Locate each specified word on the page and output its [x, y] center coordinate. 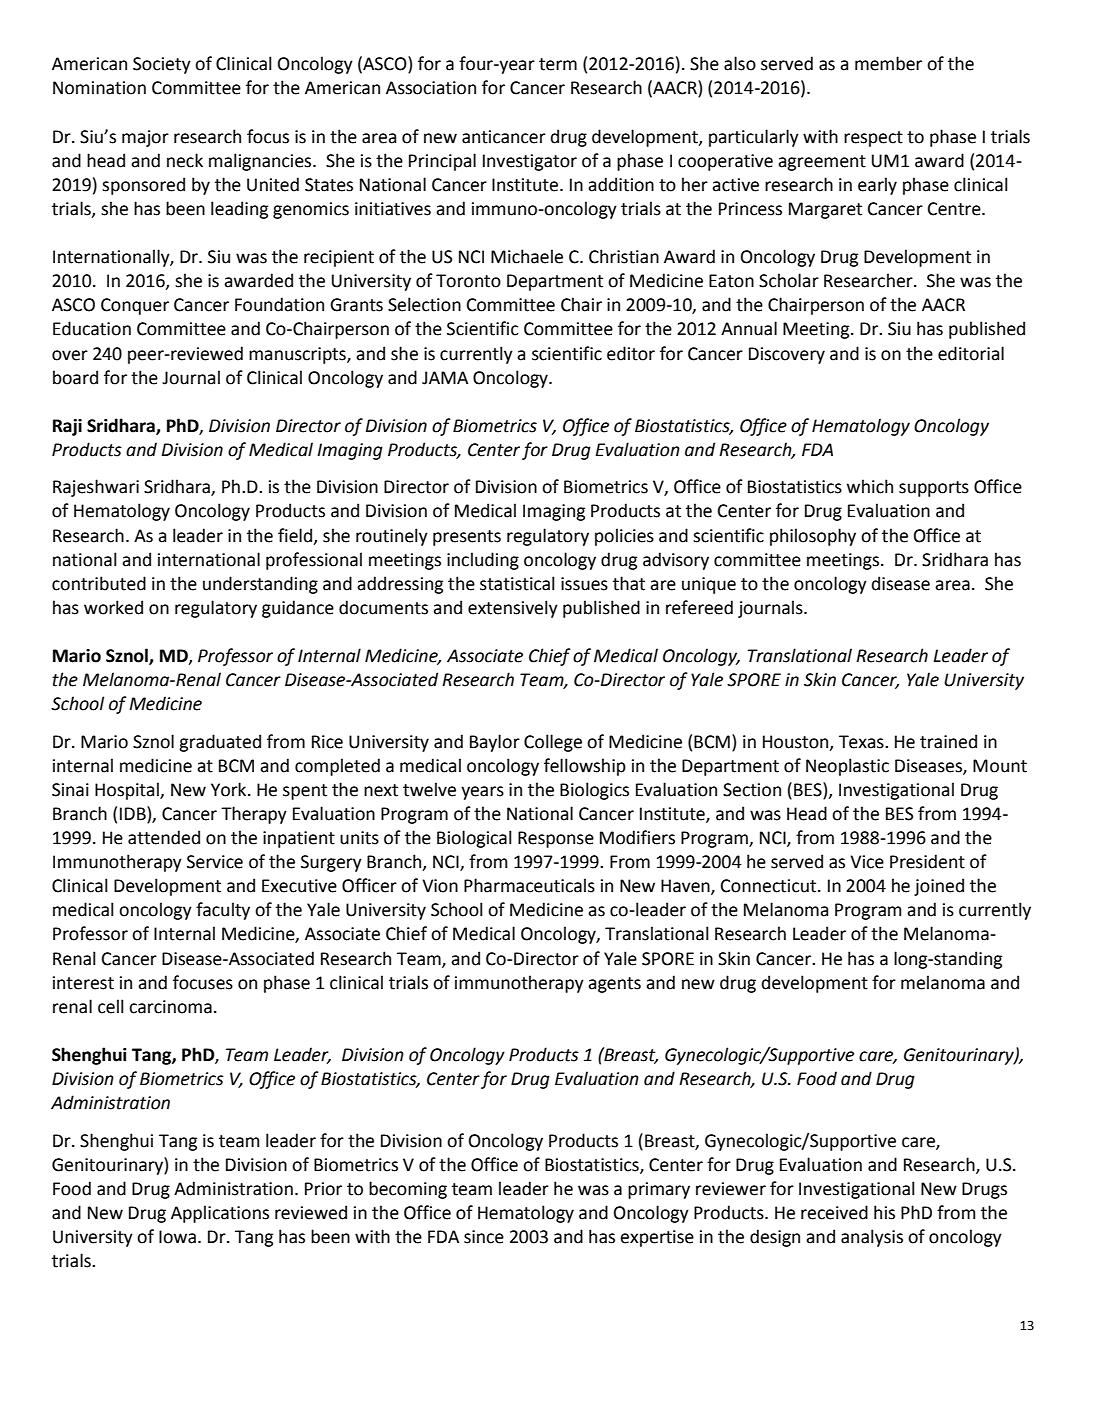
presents [467, 538]
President [927, 861]
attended [164, 837]
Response [556, 839]
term [558, 64]
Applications [220, 1214]
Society [162, 65]
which [870, 486]
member [888, 63]
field [296, 536]
